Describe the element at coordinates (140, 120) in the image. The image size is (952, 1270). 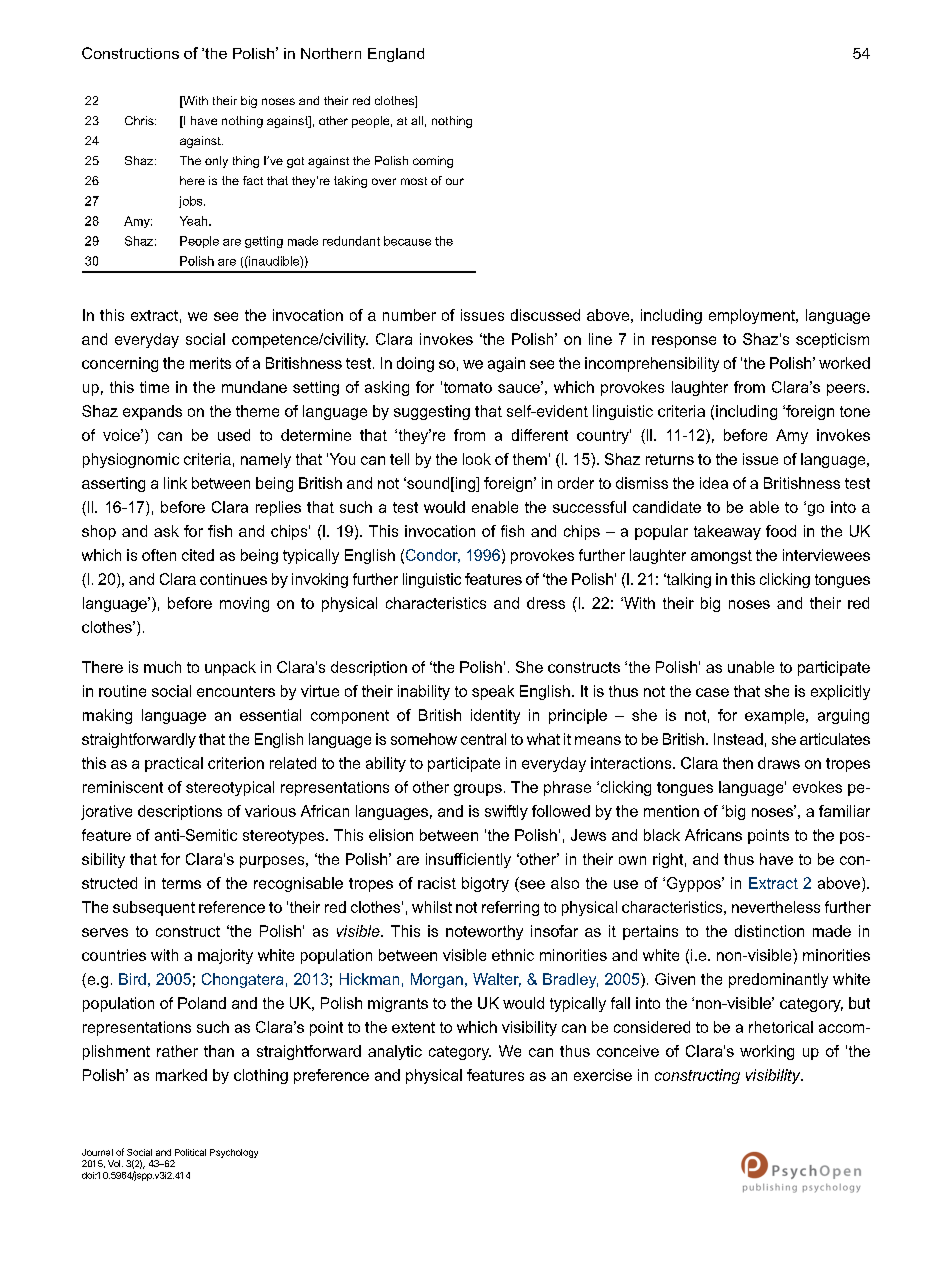
I see `Chris` at that location.
